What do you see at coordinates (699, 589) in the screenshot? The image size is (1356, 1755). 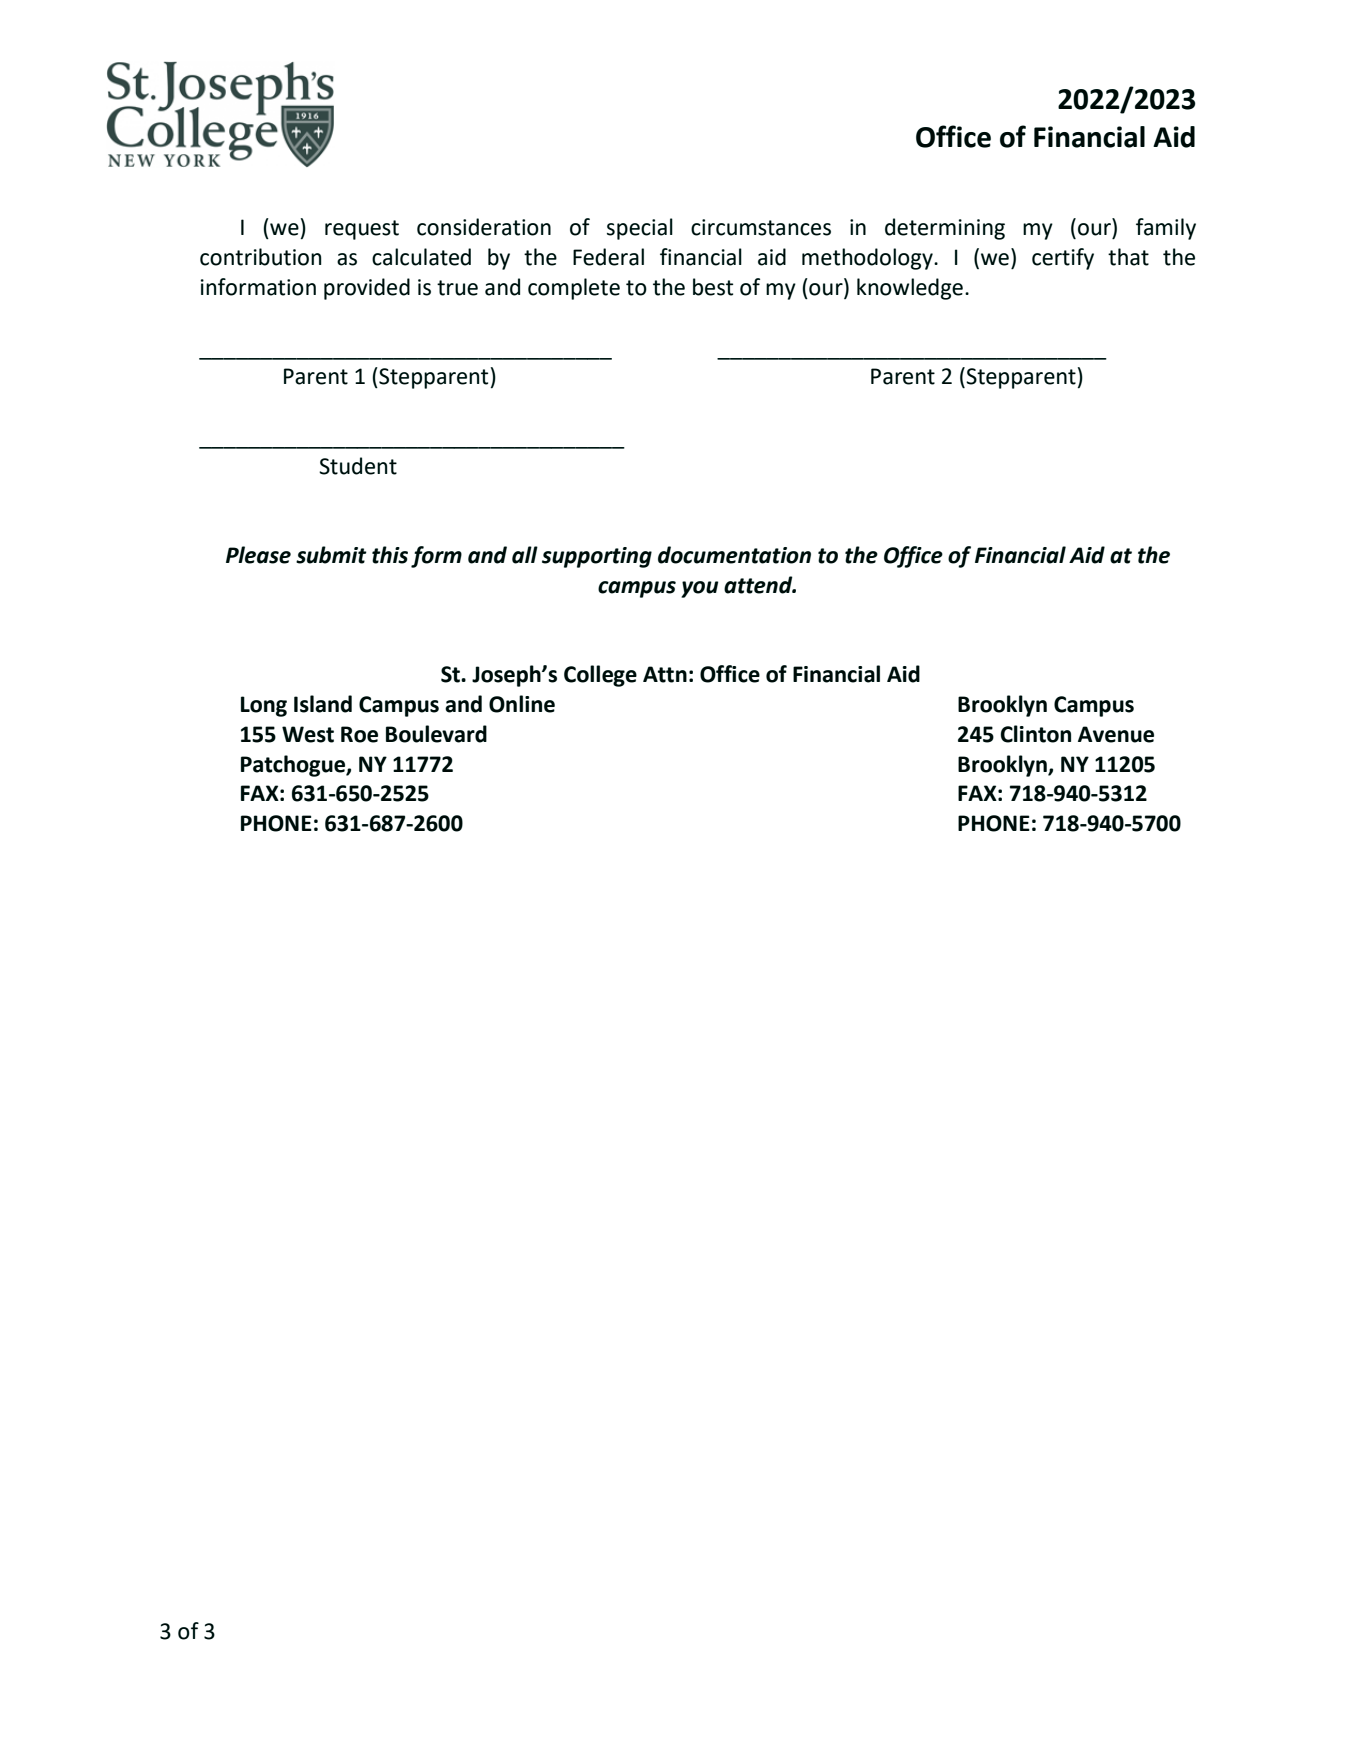 I see `you` at bounding box center [699, 589].
